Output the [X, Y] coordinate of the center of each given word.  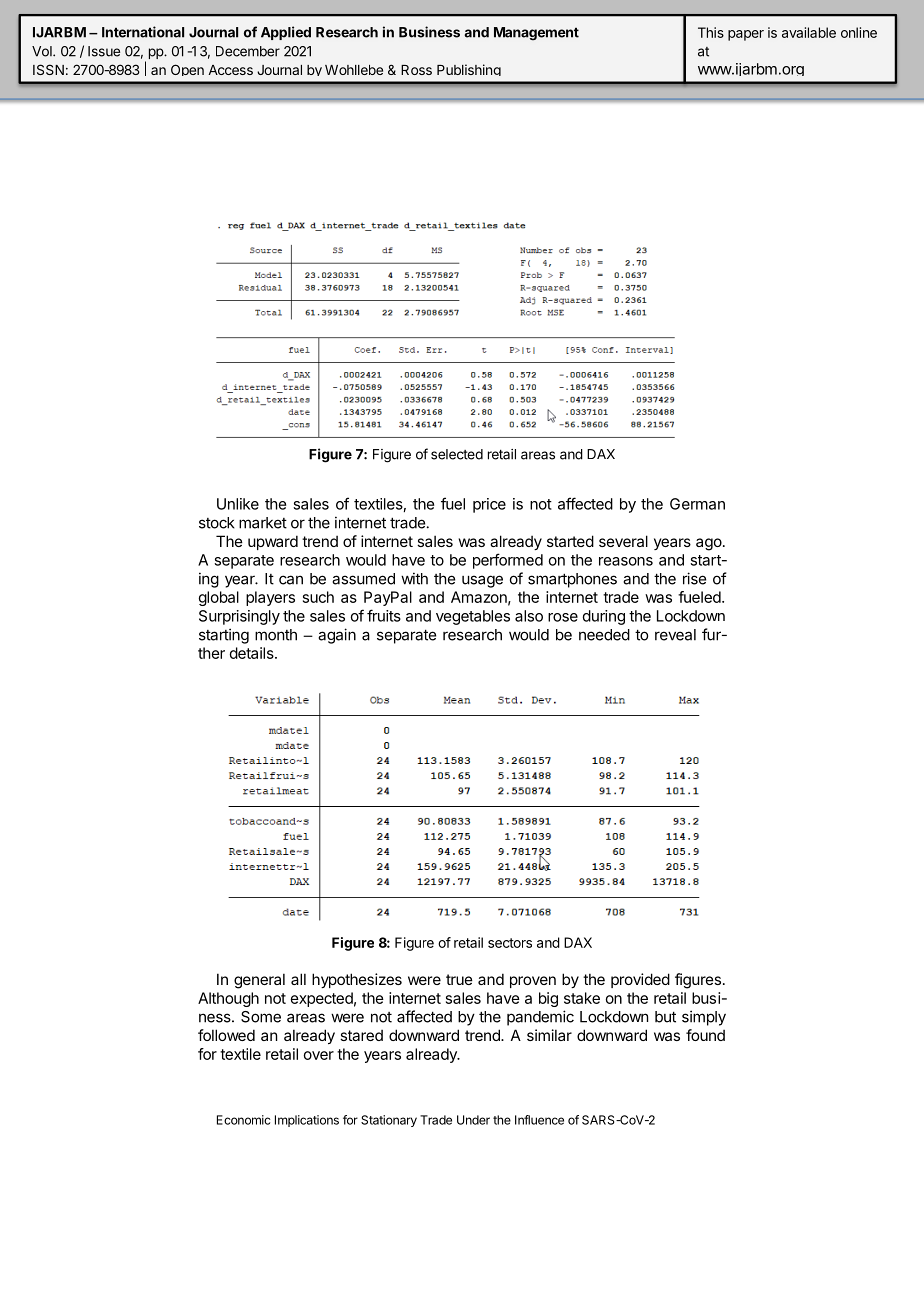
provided [640, 980]
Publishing [469, 70]
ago [709, 544]
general [259, 981]
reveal [675, 635]
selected [457, 454]
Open [187, 70]
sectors [510, 943]
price [489, 505]
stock [217, 523]
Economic [243, 1120]
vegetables [473, 617]
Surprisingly [239, 617]
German [697, 504]
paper [746, 35]
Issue [104, 51]
